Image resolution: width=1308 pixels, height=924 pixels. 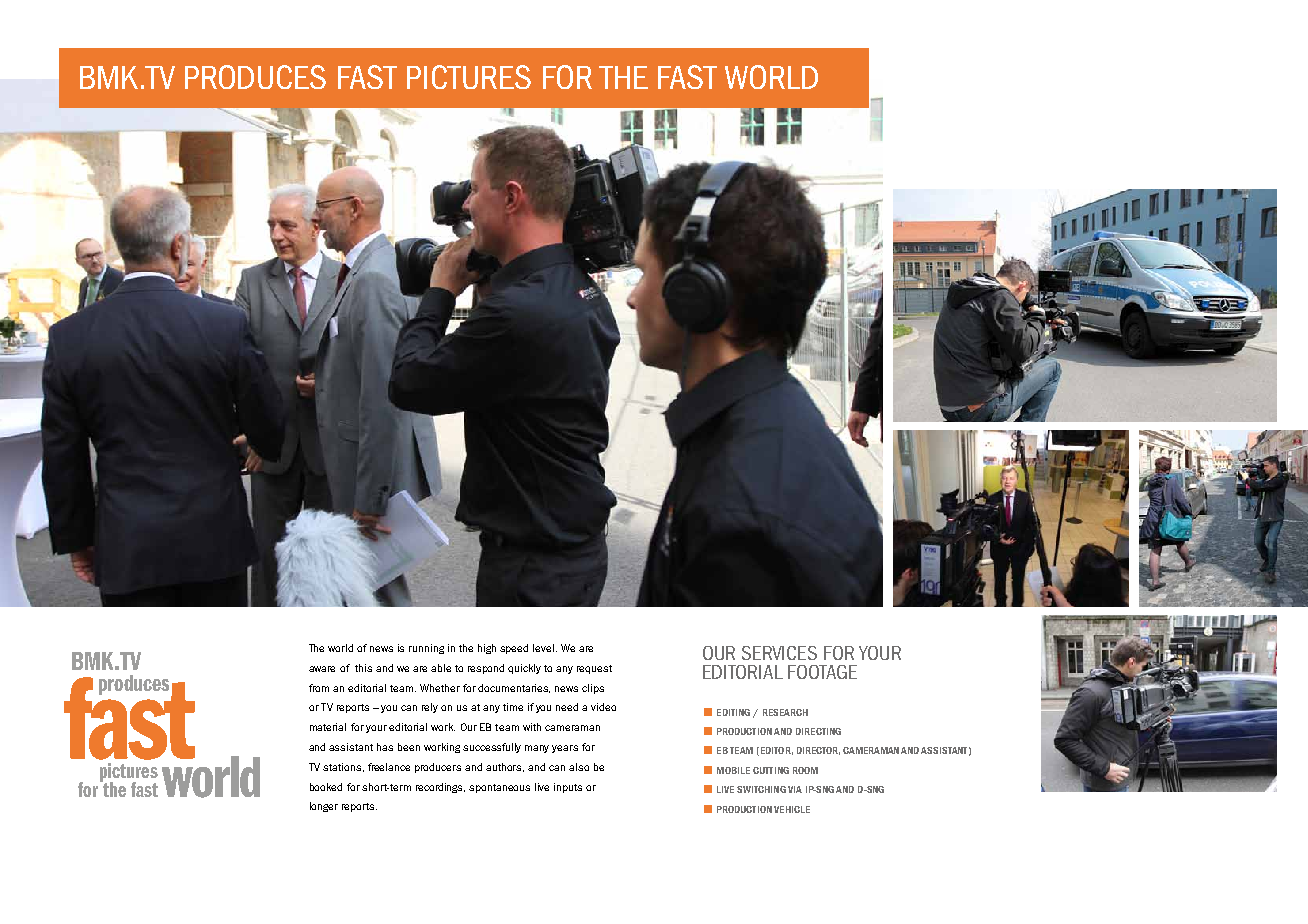 What do you see at coordinates (818, 731) in the document?
I see `directing` at bounding box center [818, 731].
